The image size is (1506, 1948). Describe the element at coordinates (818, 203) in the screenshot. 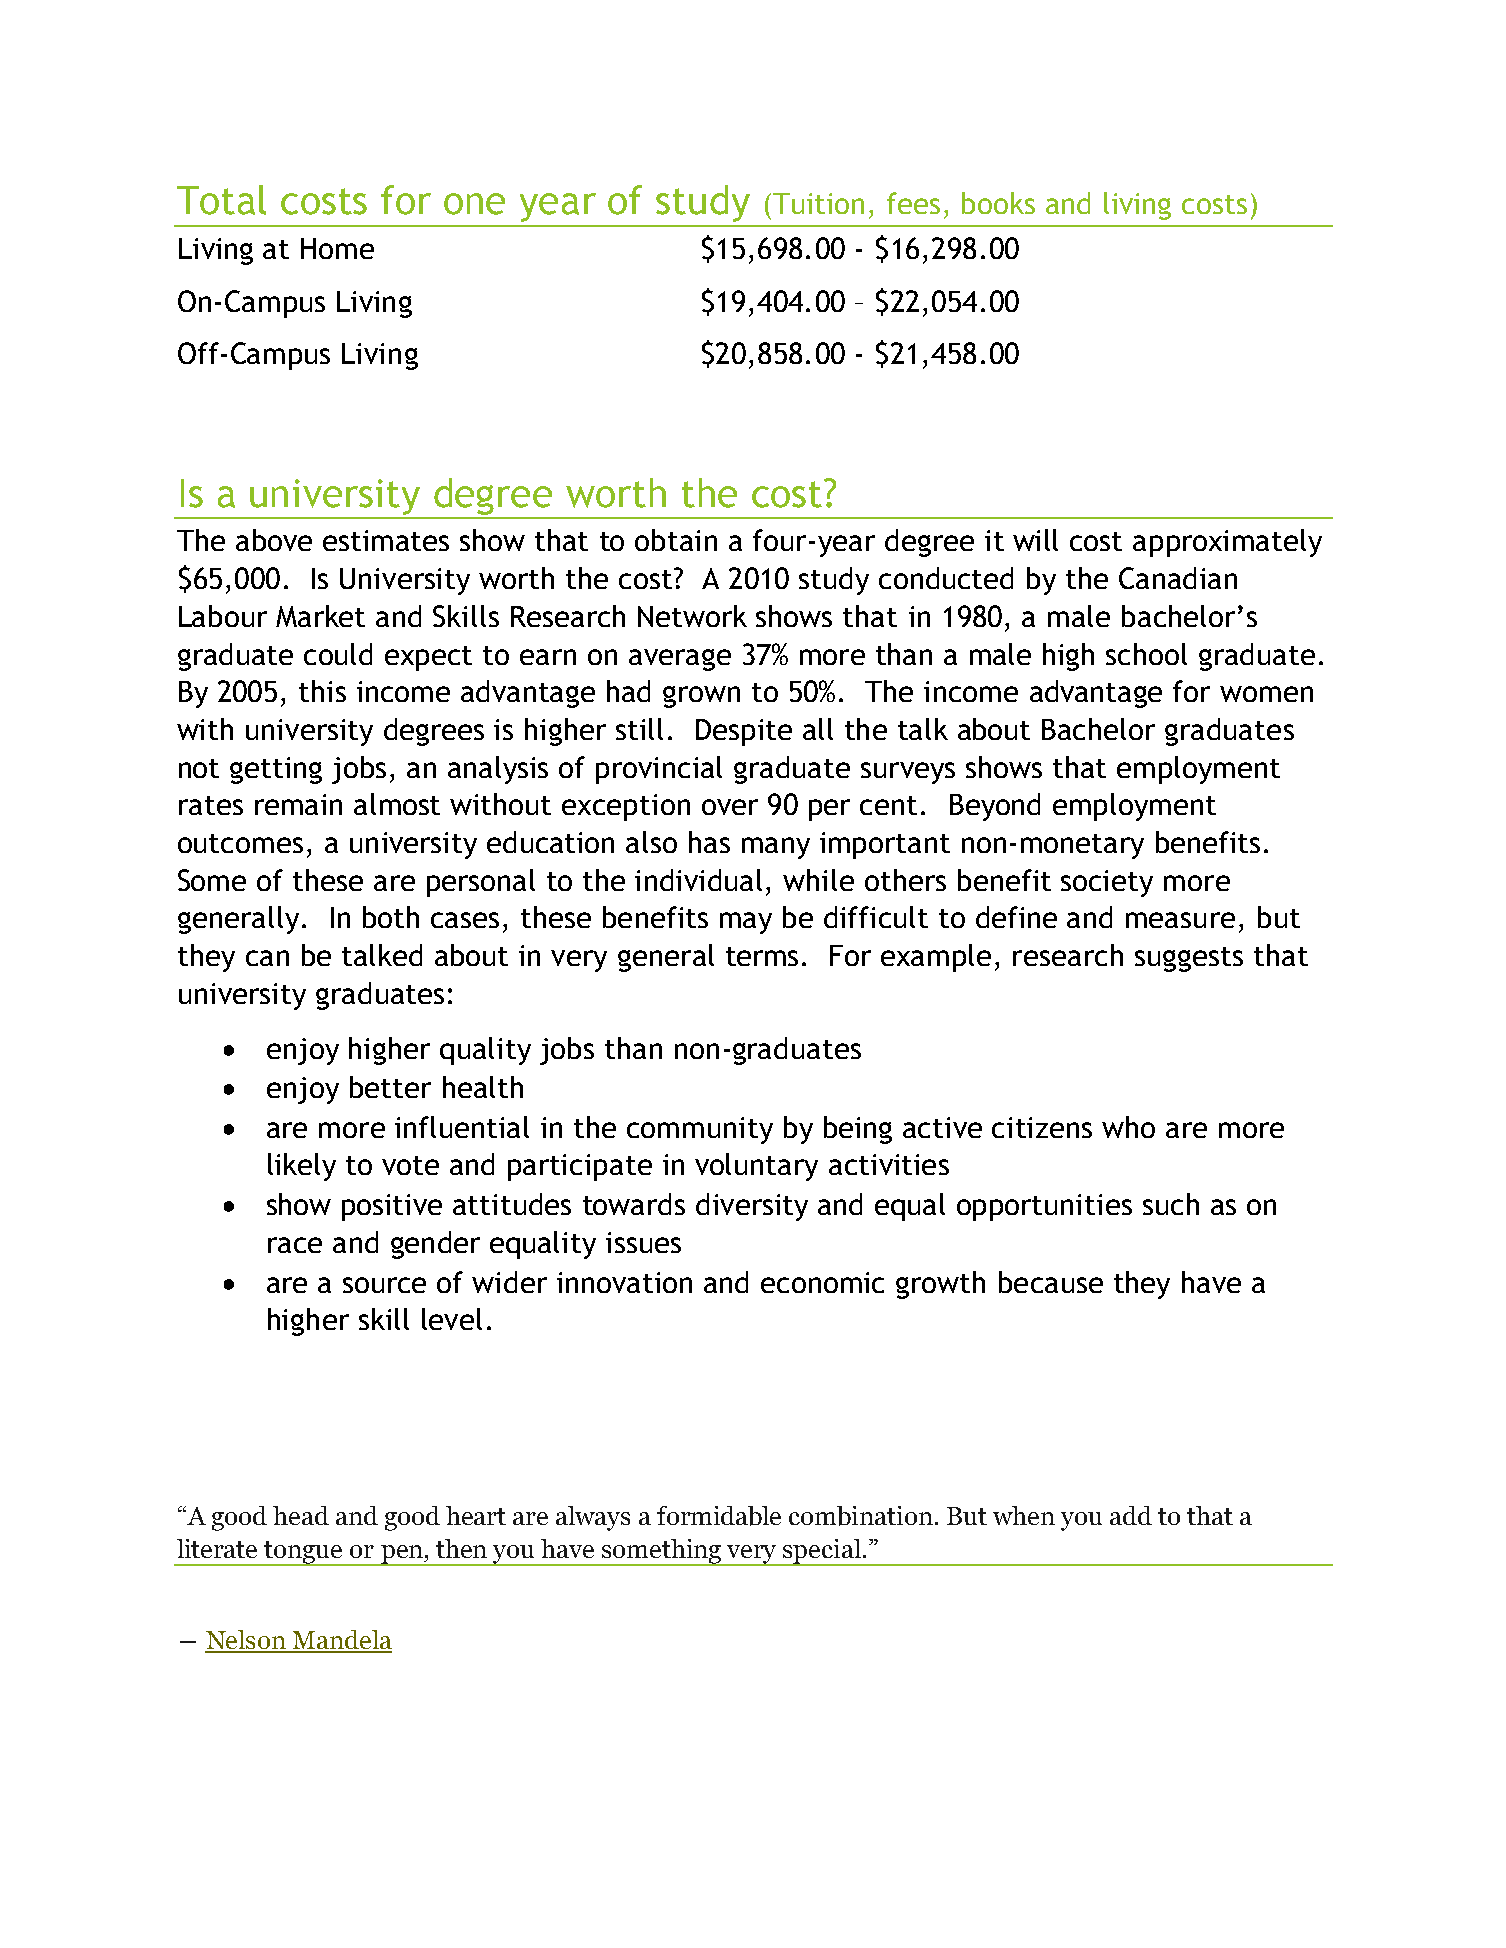

I see `Tuition` at that location.
